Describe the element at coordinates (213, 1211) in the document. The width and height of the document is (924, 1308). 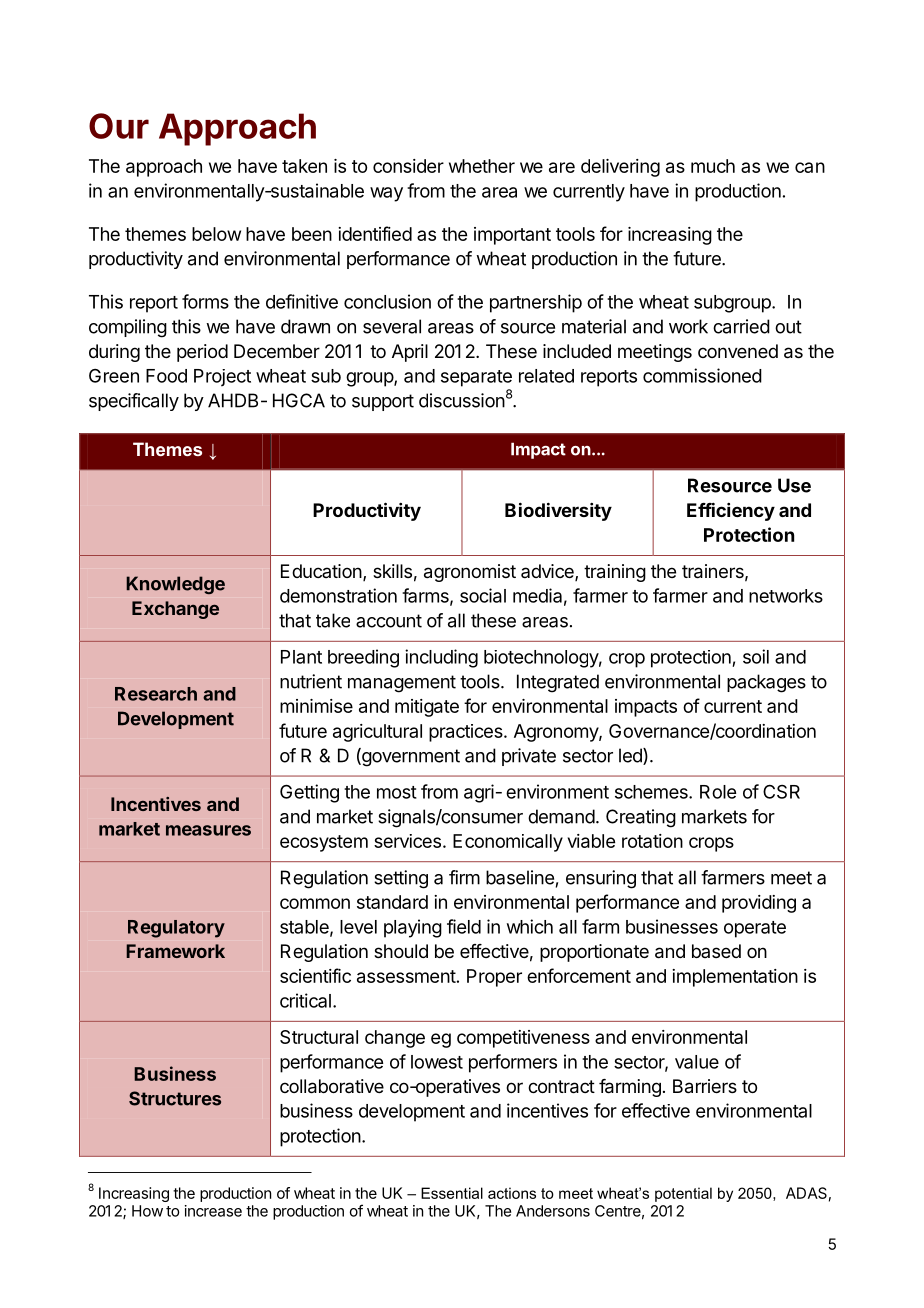
I see `increase` at that location.
